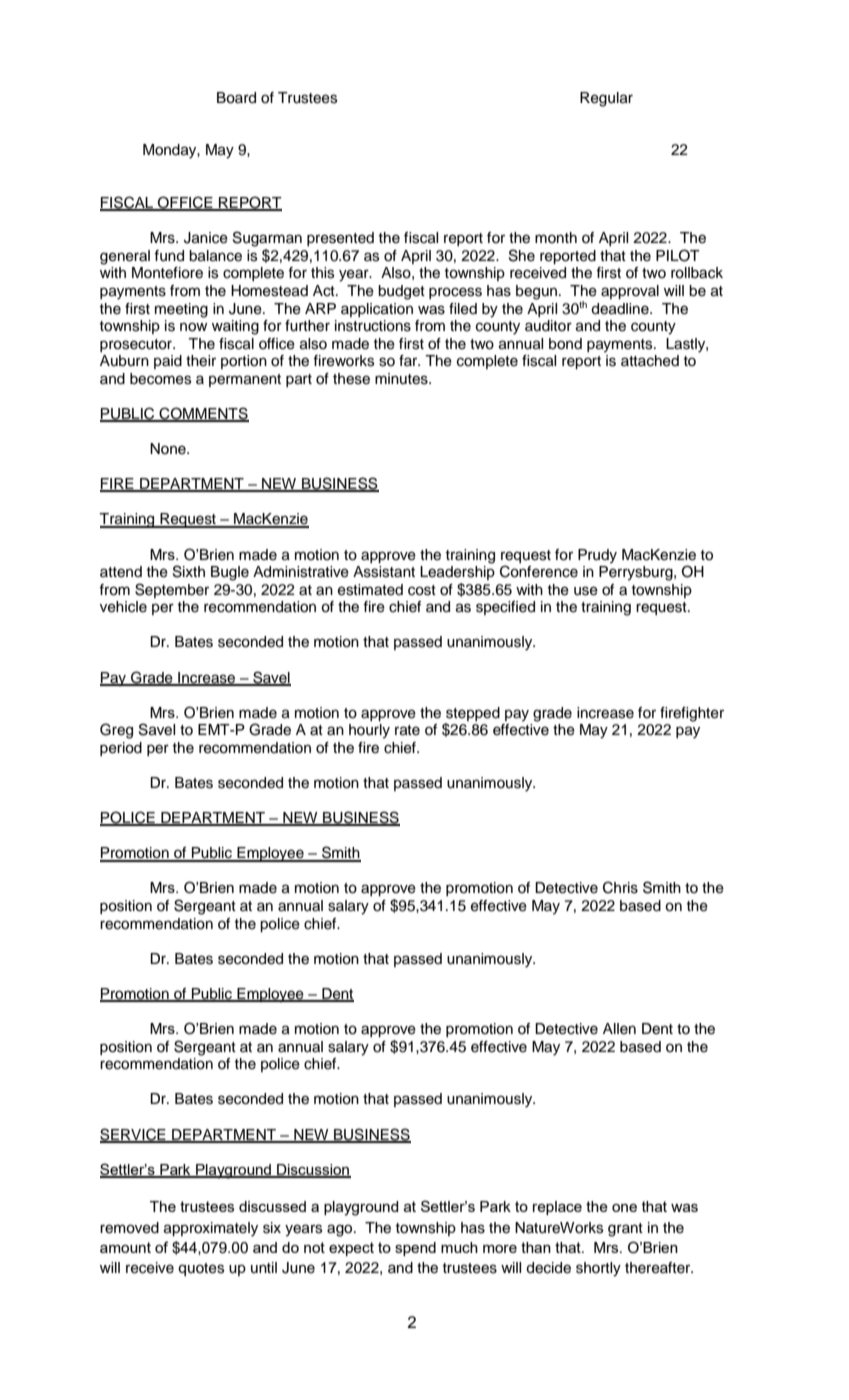 This screenshot has height=1400, width=849. I want to click on Allen, so click(619, 1029).
